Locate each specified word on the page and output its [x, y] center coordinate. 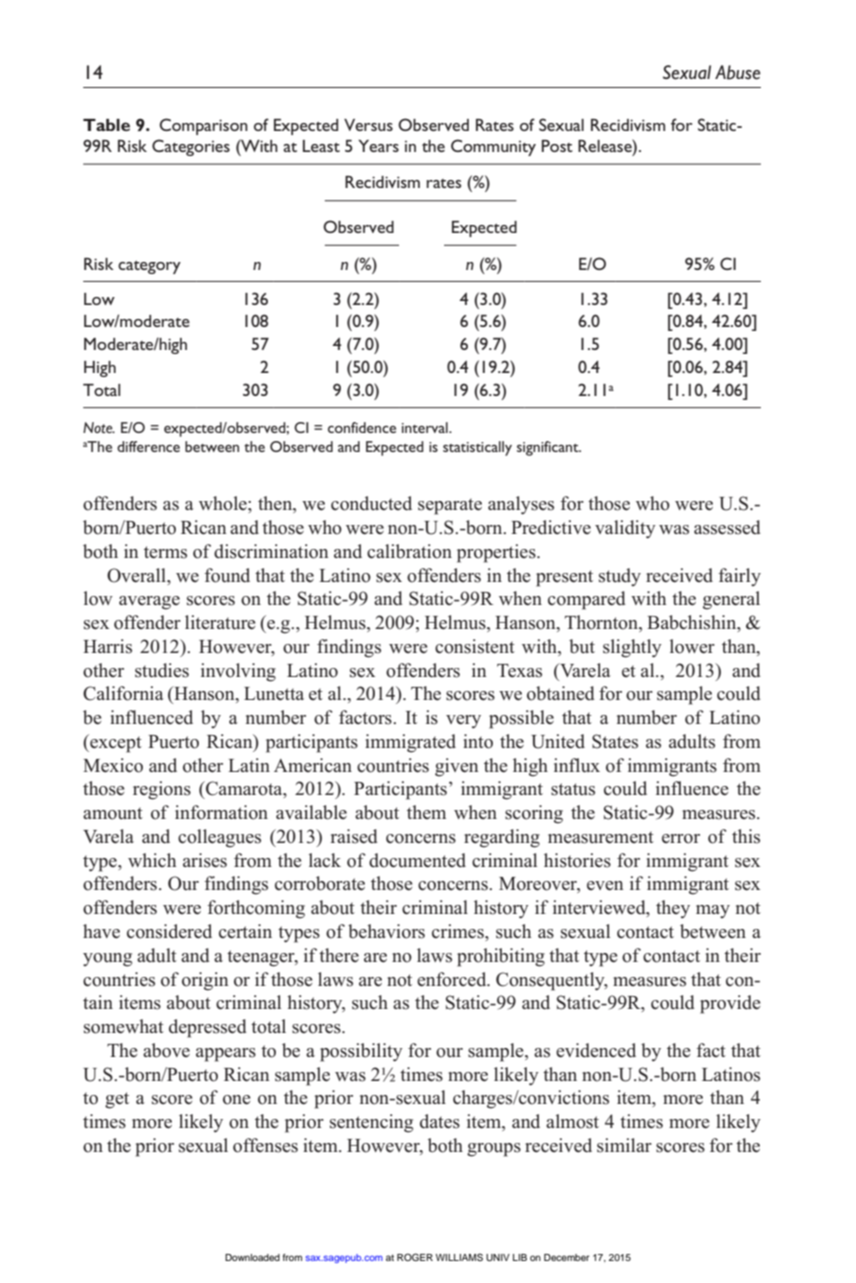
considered [169, 931]
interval [426, 427]
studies [162, 670]
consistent [475, 646]
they [673, 909]
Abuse [738, 72]
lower [692, 646]
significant [549, 448]
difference [148, 446]
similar [624, 1145]
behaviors [386, 931]
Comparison [203, 126]
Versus [368, 125]
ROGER [415, 1257]
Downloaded [252, 1257]
